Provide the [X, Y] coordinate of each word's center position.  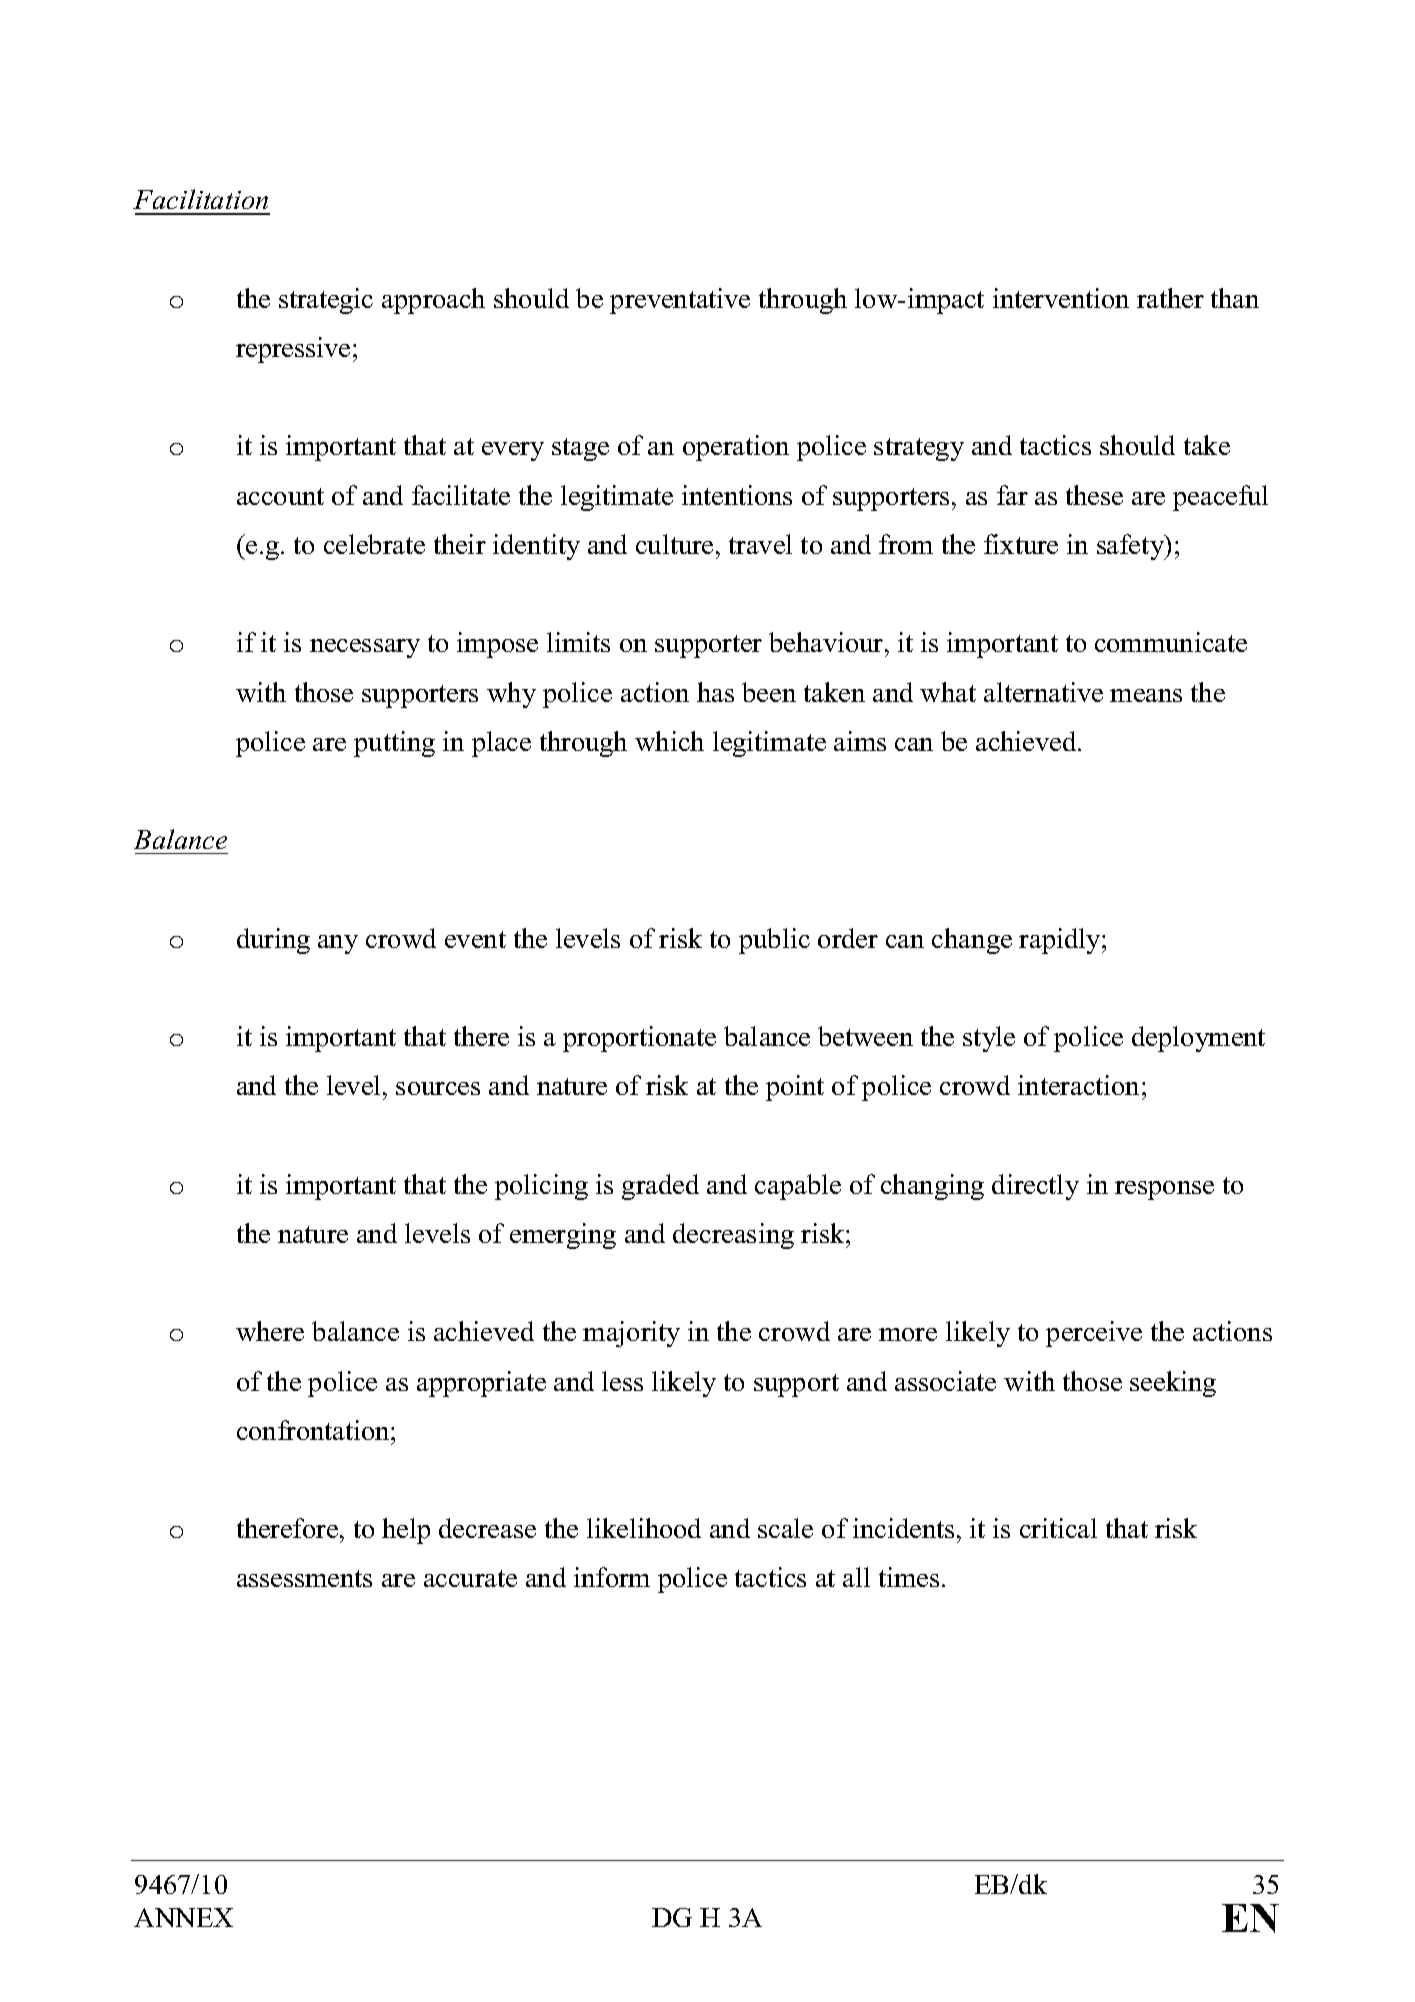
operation [736, 448]
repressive [293, 350]
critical [1058, 1528]
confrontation [314, 1430]
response [1164, 1190]
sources [438, 1088]
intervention [1061, 298]
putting [394, 744]
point [795, 1088]
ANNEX [183, 1917]
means [1146, 695]
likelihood [644, 1528]
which [669, 741]
